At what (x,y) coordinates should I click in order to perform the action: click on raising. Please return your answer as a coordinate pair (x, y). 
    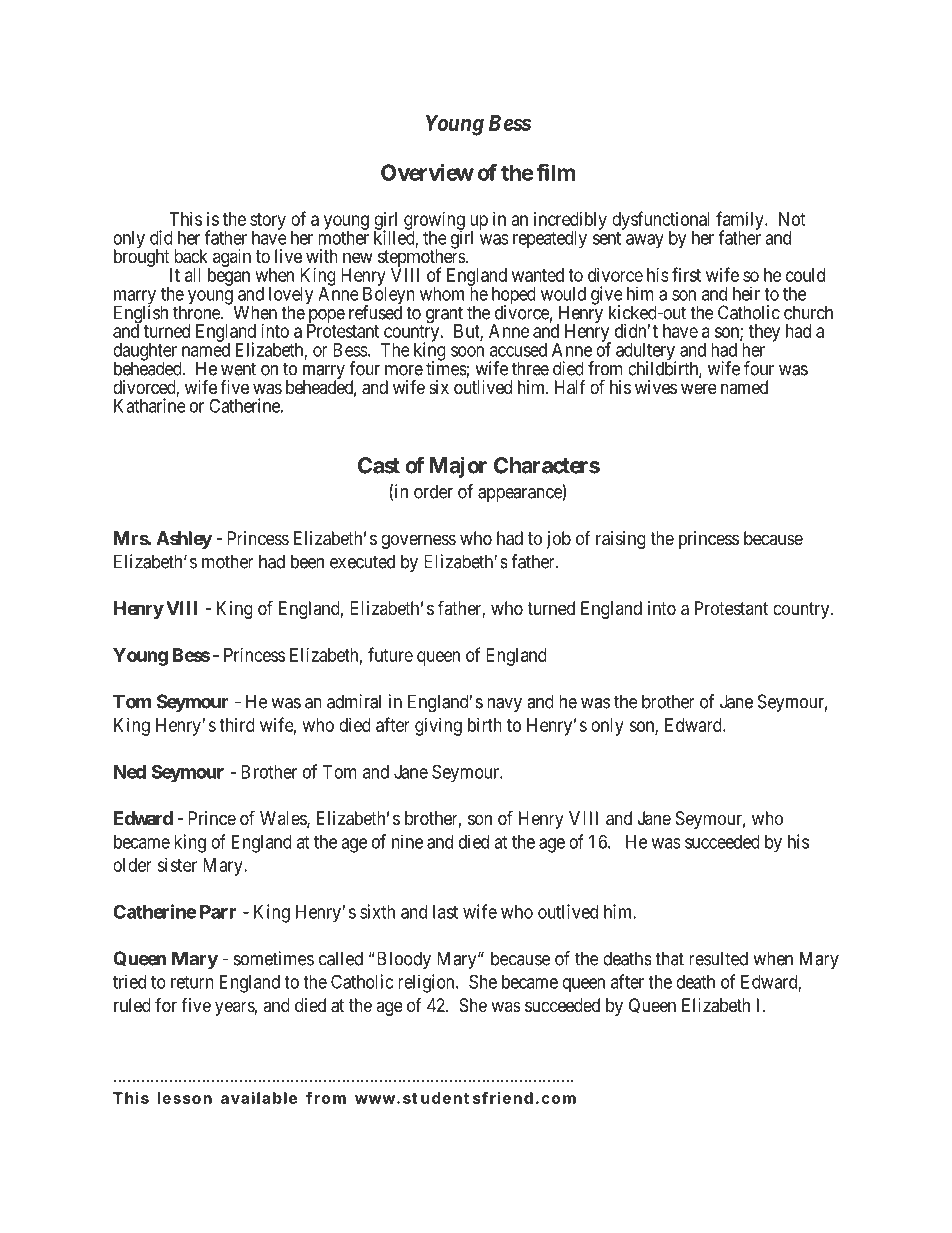
    Looking at the image, I should click on (621, 540).
